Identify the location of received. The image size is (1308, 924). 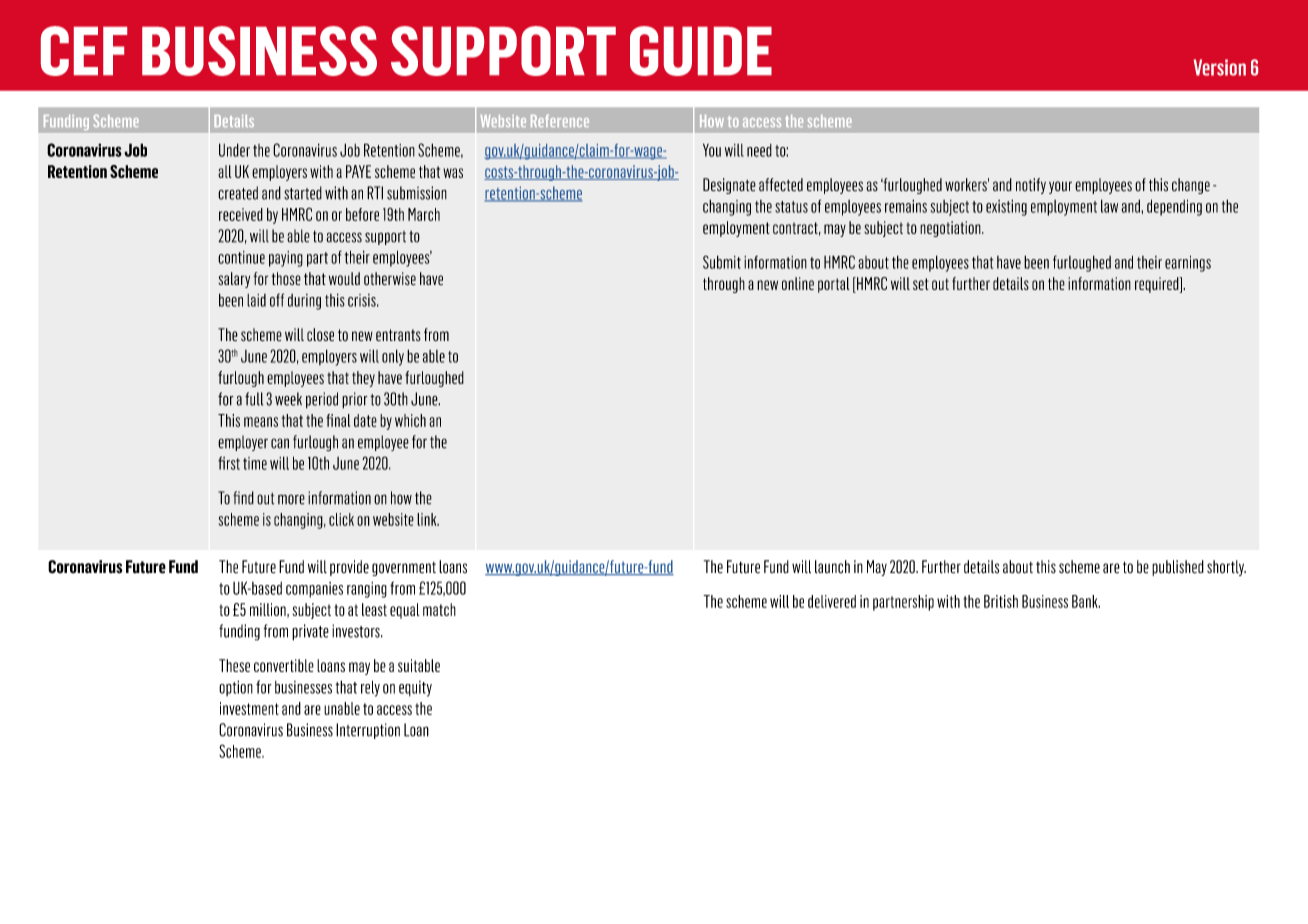
(241, 214).
